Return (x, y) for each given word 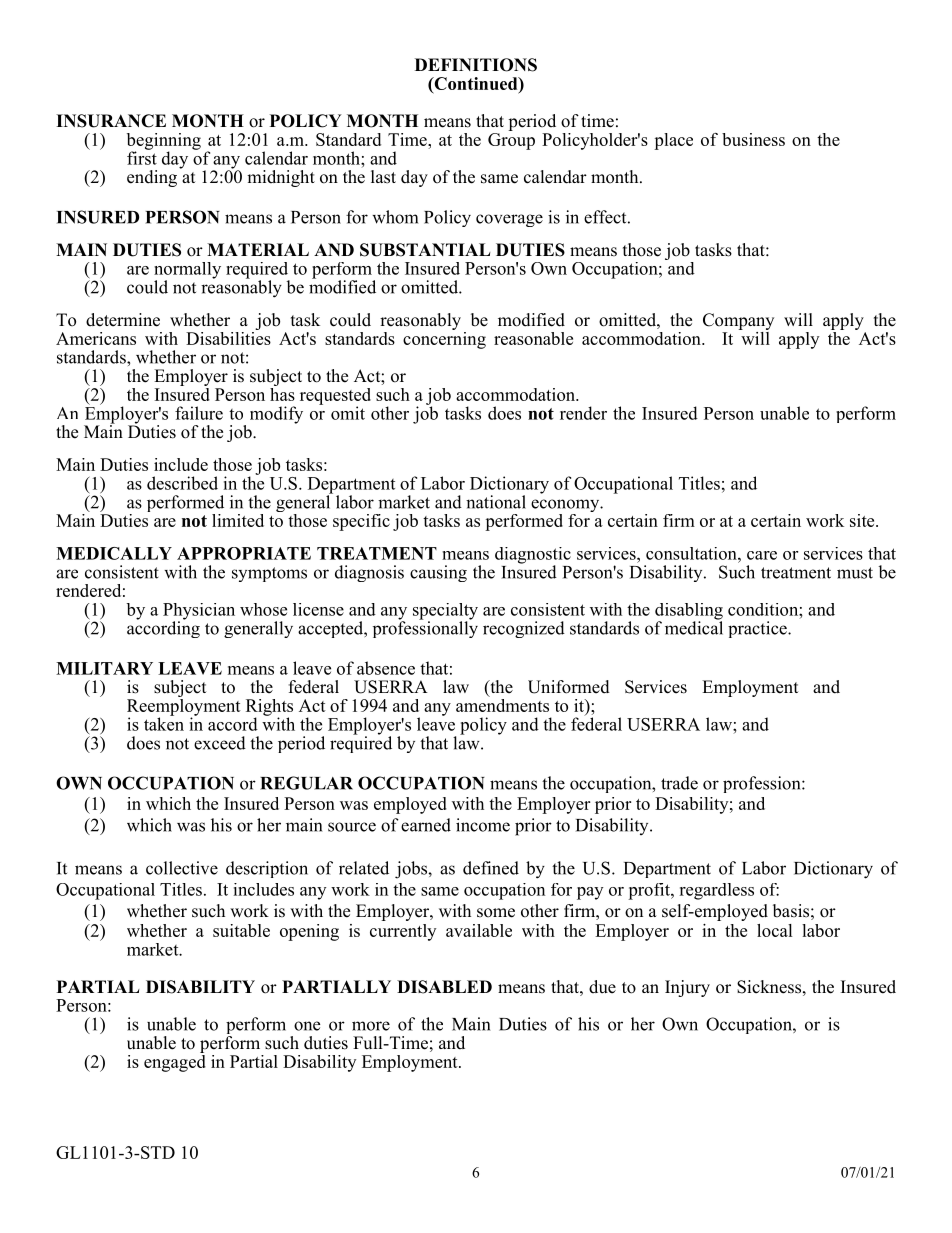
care (762, 555)
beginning (164, 142)
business (753, 139)
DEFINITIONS (476, 65)
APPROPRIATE (244, 553)
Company (738, 321)
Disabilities (228, 337)
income (483, 825)
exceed (220, 743)
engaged (175, 1062)
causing (438, 573)
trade (679, 783)
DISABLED (444, 987)
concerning (444, 339)
